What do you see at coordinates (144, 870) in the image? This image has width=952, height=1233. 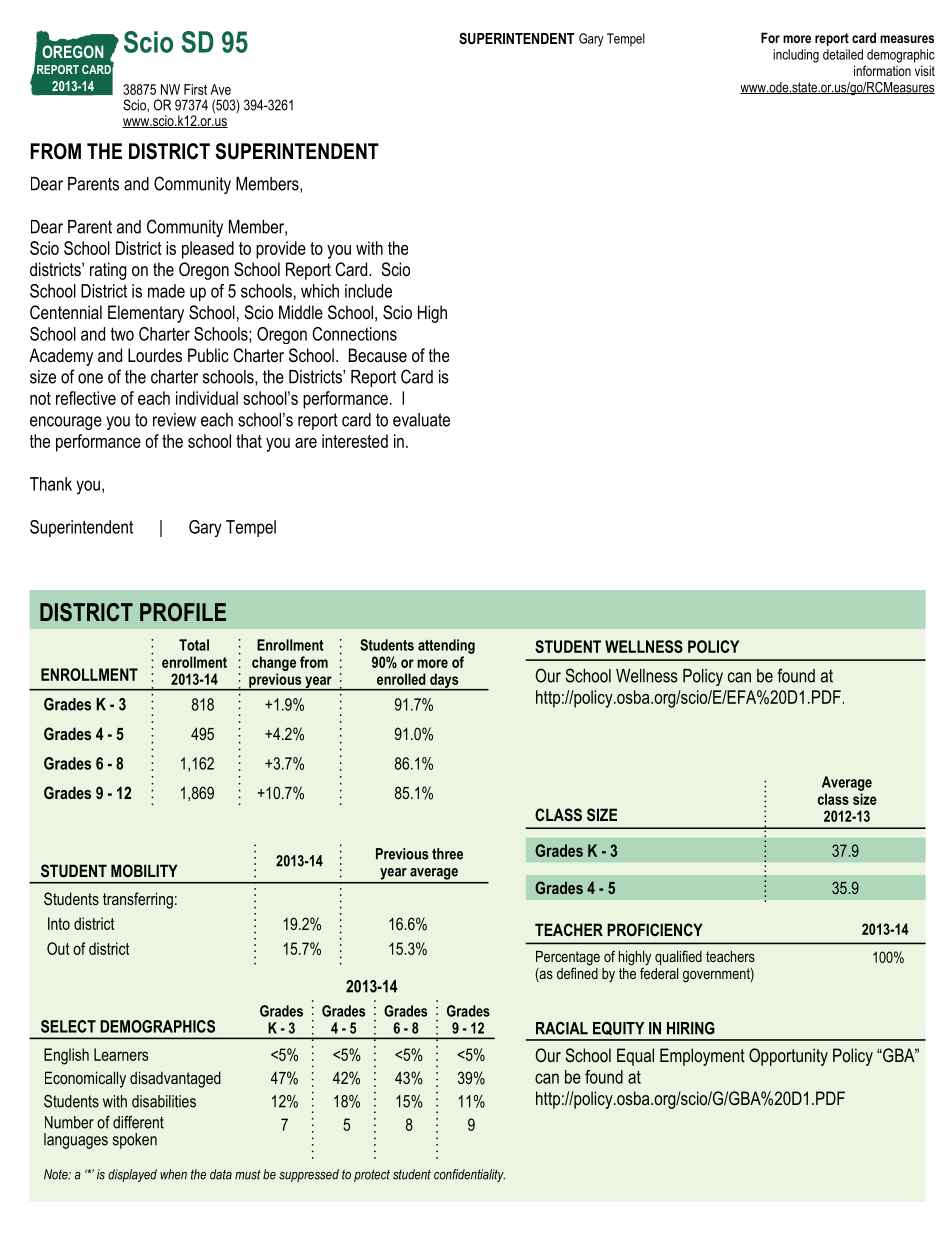 I see `MOBILITY` at bounding box center [144, 870].
